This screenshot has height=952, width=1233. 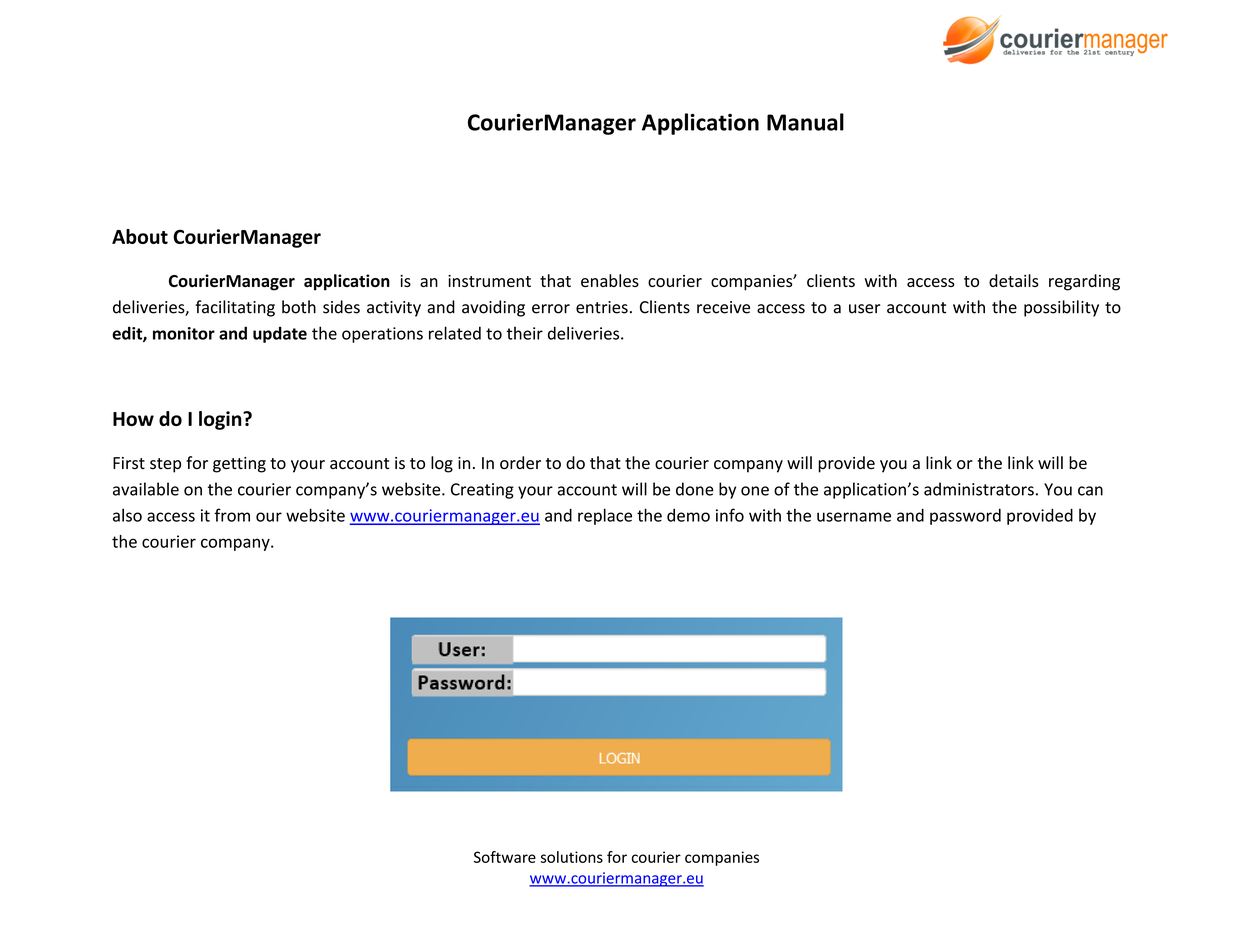 What do you see at coordinates (605, 516) in the screenshot?
I see `replace` at bounding box center [605, 516].
